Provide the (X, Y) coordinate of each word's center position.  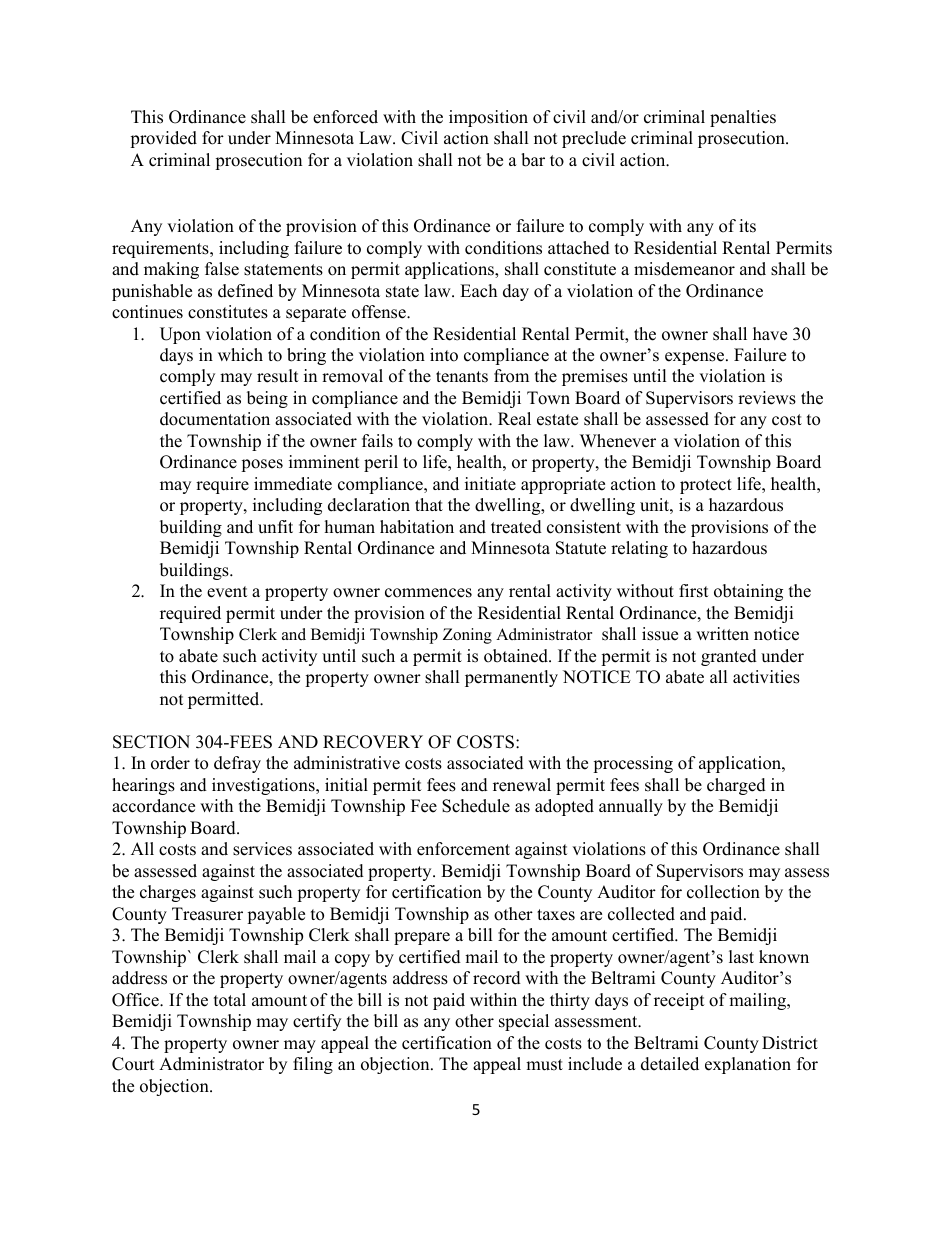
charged (736, 786)
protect (706, 486)
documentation (215, 419)
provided (163, 139)
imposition (488, 118)
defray (237, 764)
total (230, 1000)
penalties (743, 118)
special (524, 1022)
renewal (522, 785)
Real (514, 419)
